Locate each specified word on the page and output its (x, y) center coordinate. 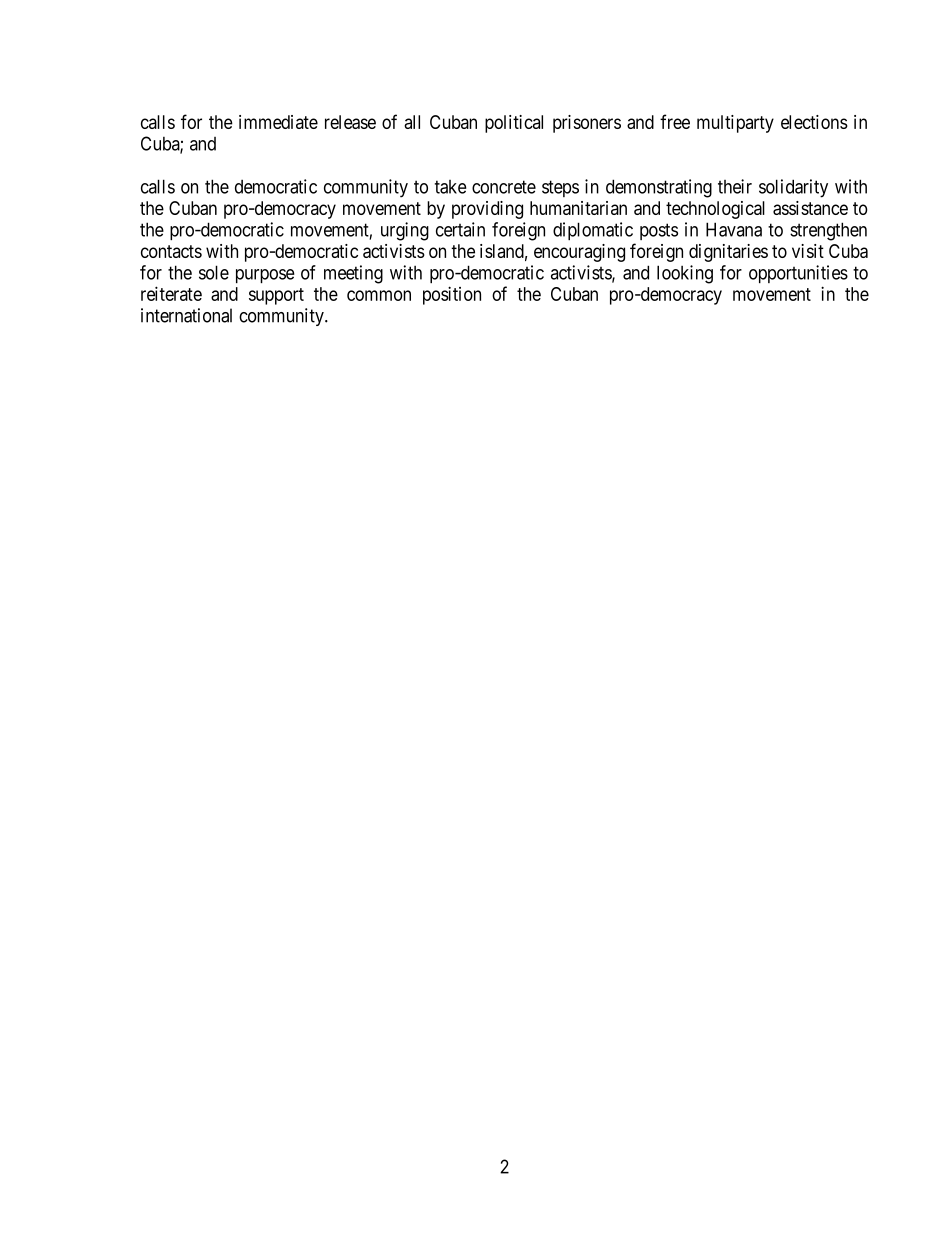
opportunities (798, 274)
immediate (278, 122)
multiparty (735, 124)
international (186, 315)
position (452, 295)
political (514, 124)
